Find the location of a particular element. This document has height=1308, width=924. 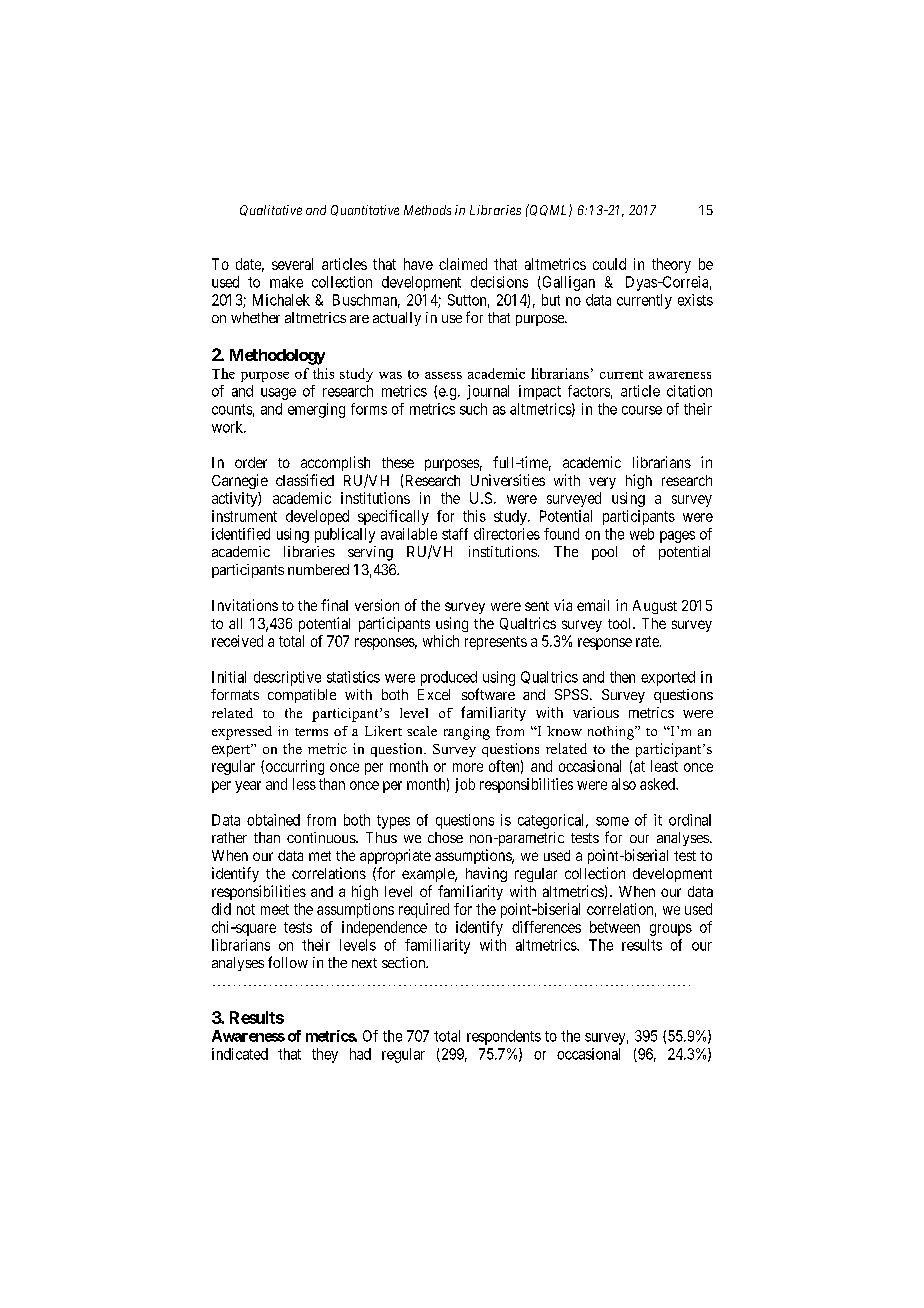

could is located at coordinates (609, 264).
